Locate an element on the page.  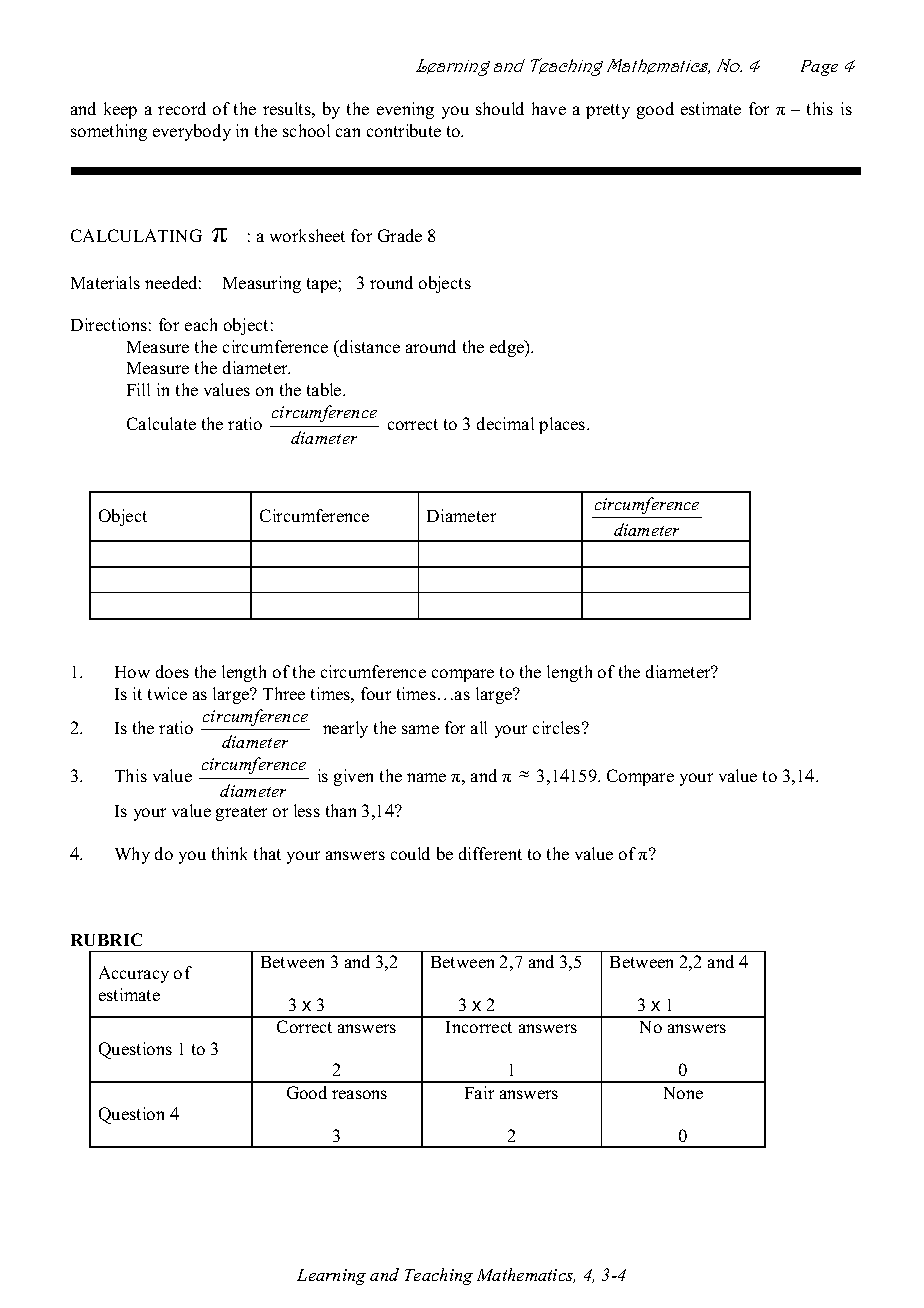
decimal is located at coordinates (505, 423).
